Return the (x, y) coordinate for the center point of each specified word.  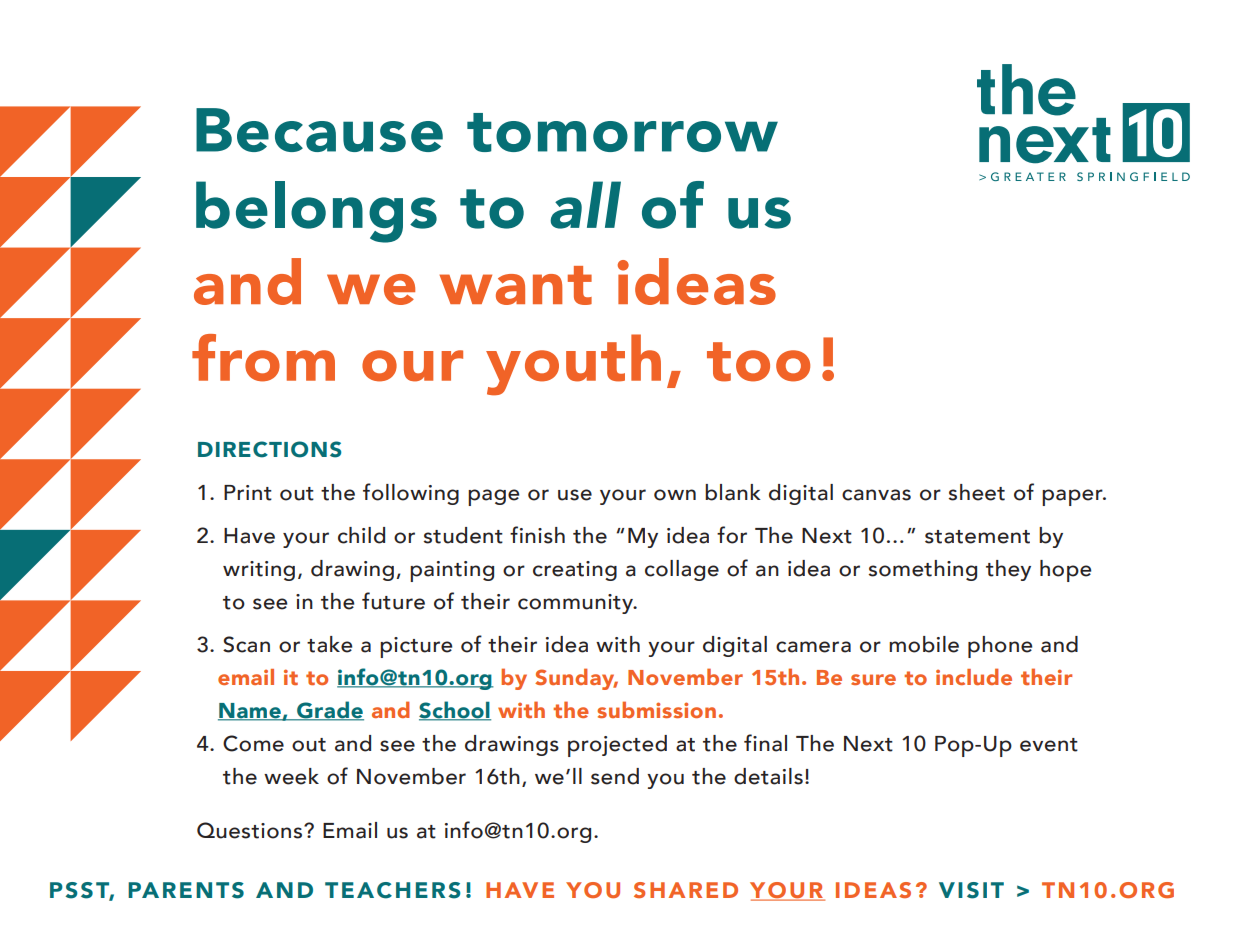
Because (319, 130)
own (675, 495)
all (585, 205)
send (615, 776)
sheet (976, 492)
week (291, 776)
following (411, 494)
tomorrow (622, 132)
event (1049, 745)
